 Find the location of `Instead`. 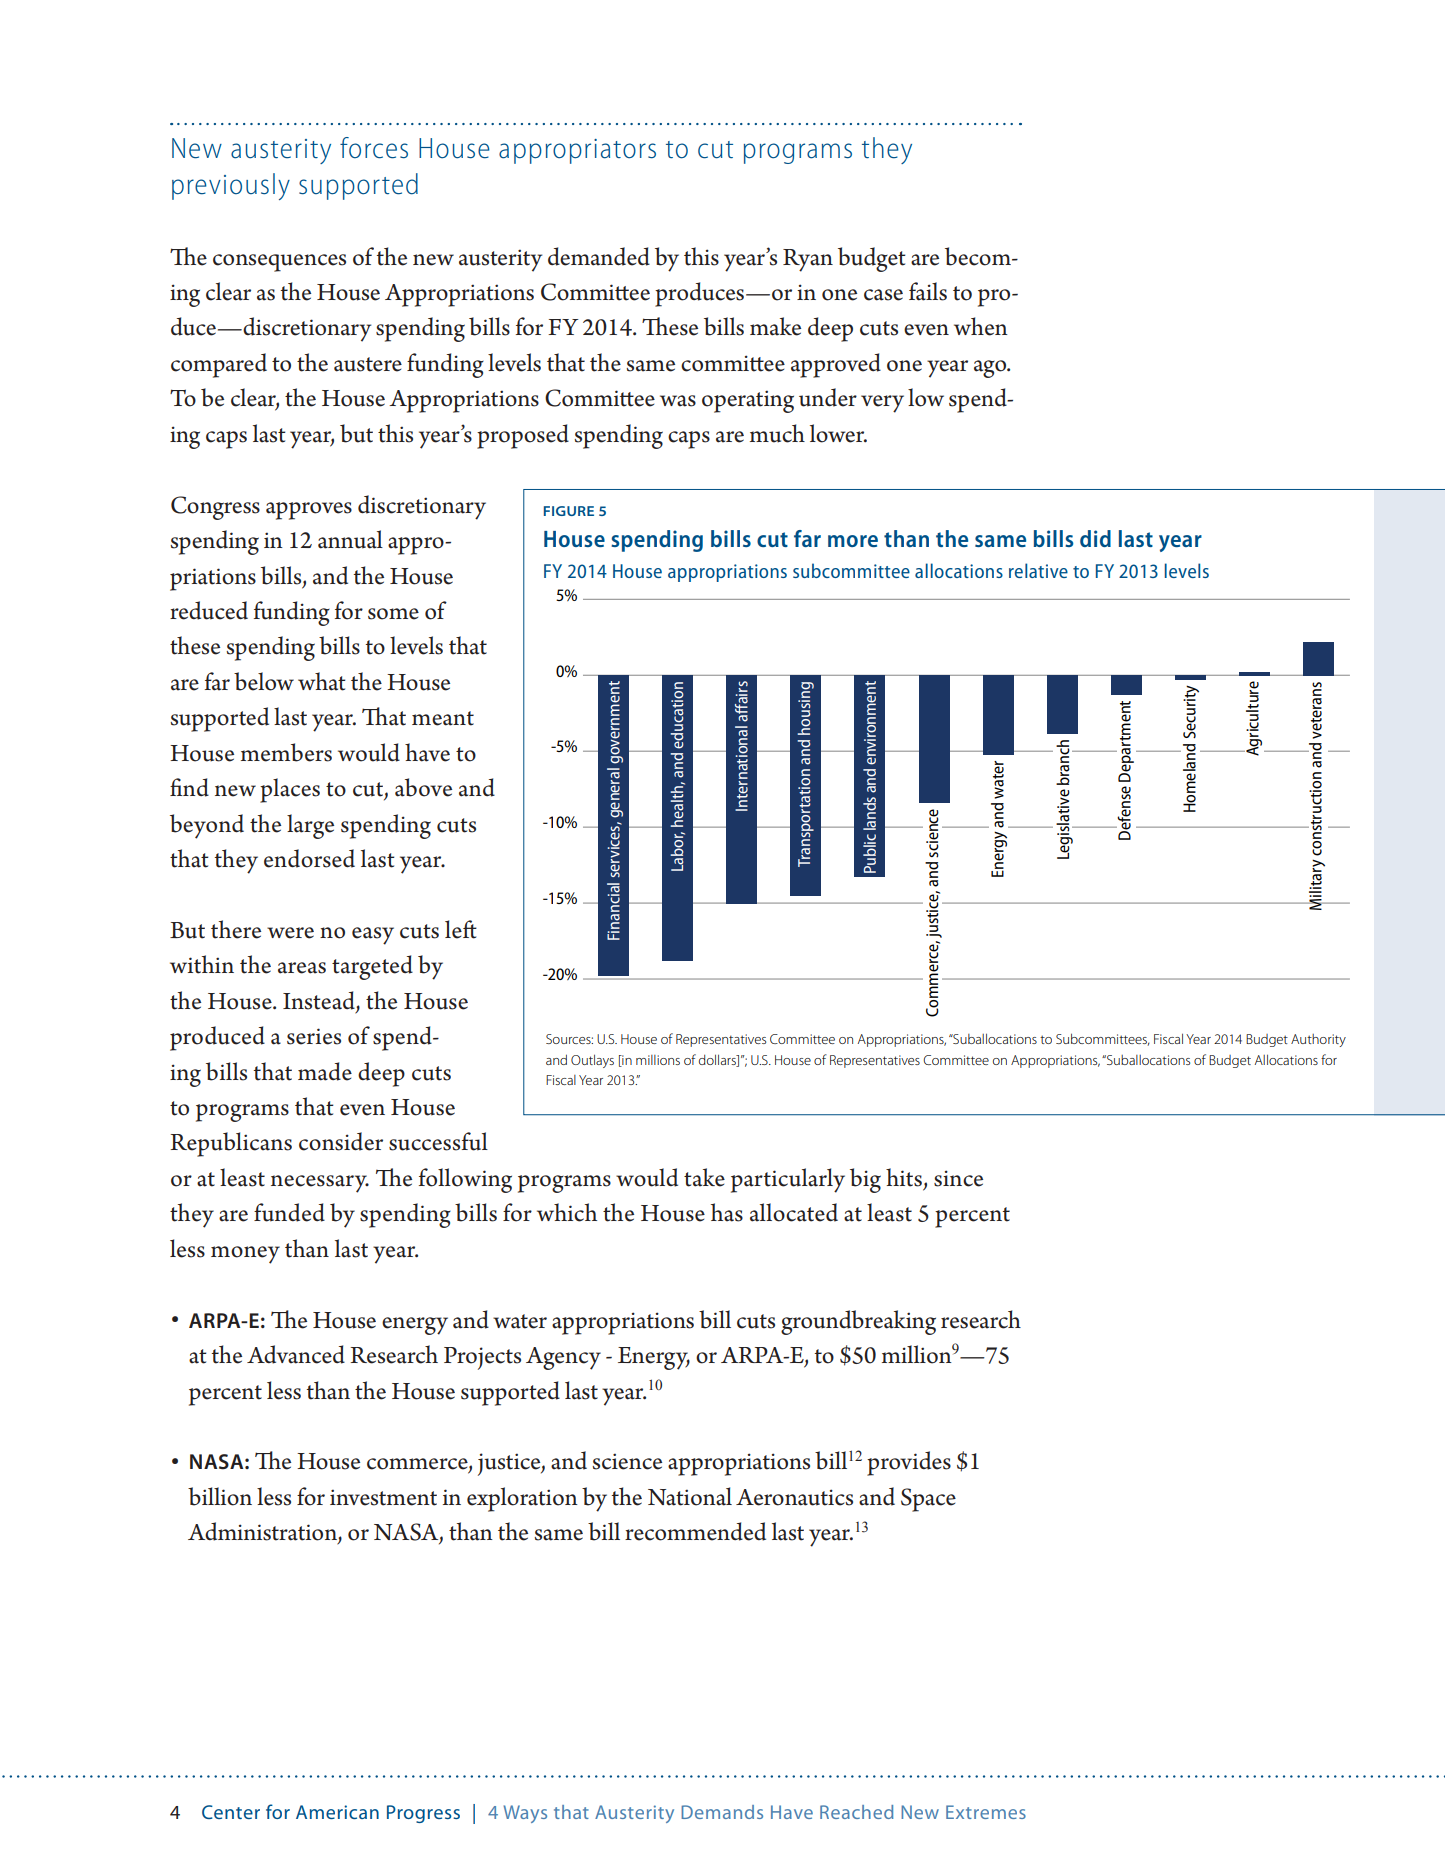

Instead is located at coordinates (320, 1001).
